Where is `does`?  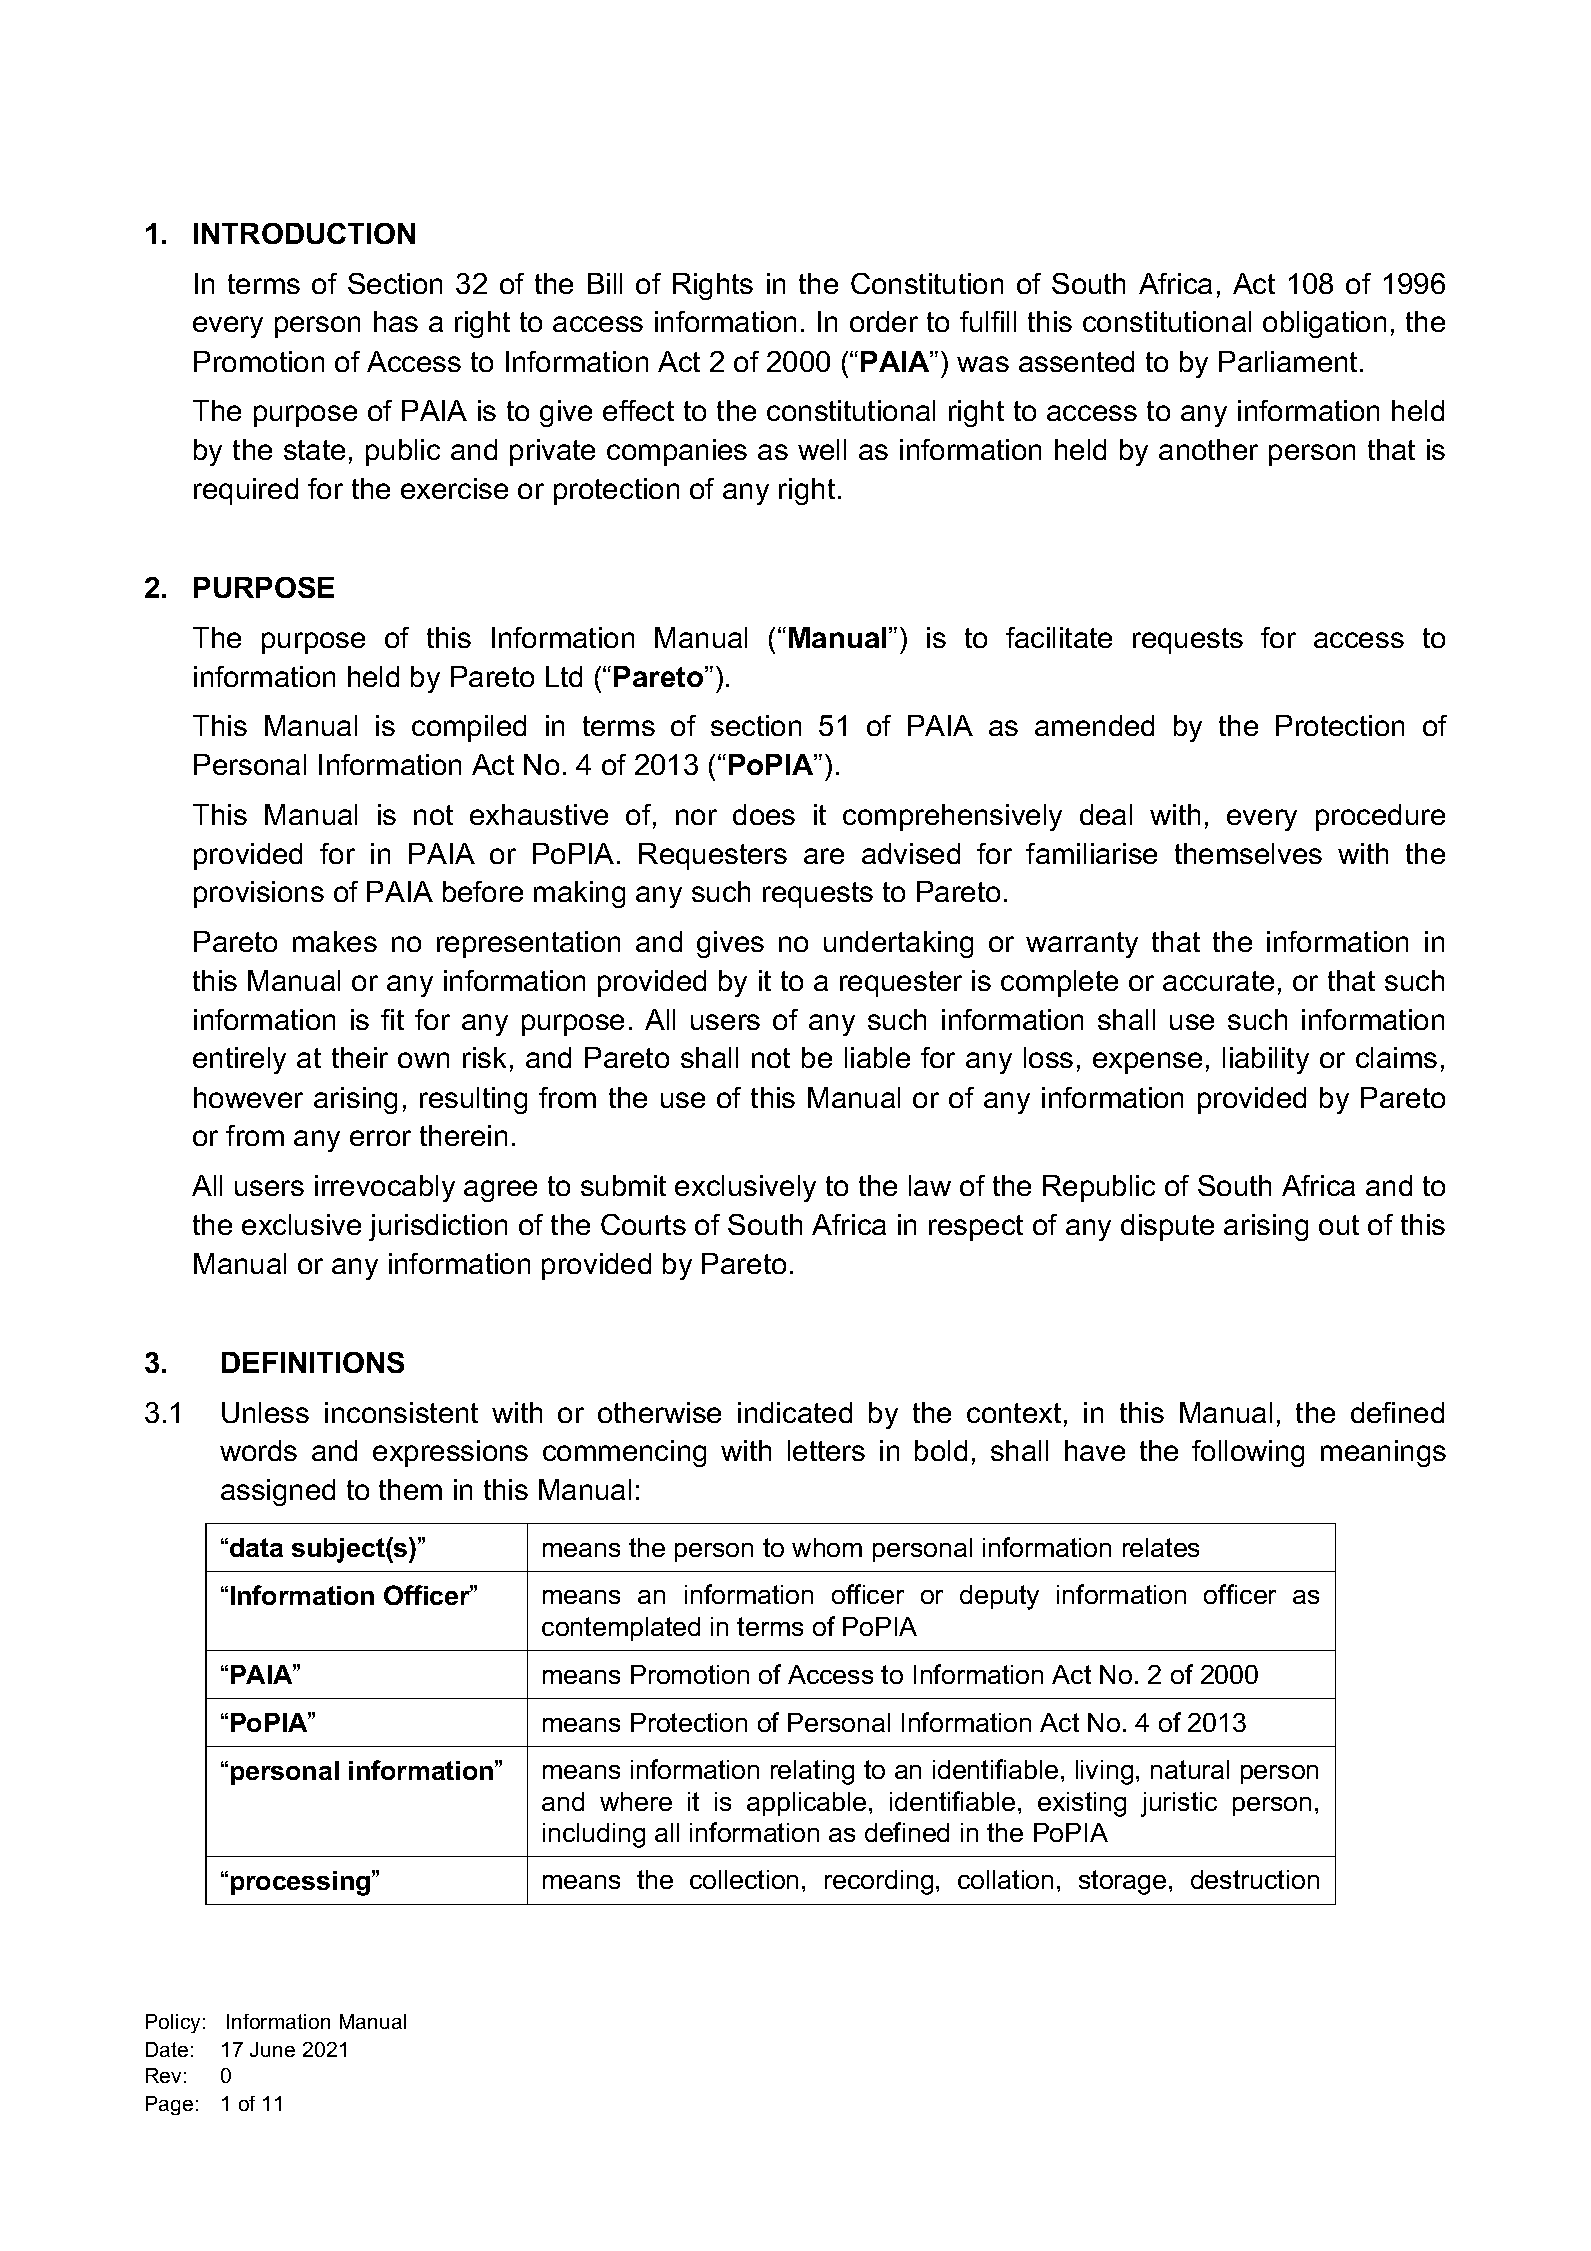
does is located at coordinates (764, 814).
